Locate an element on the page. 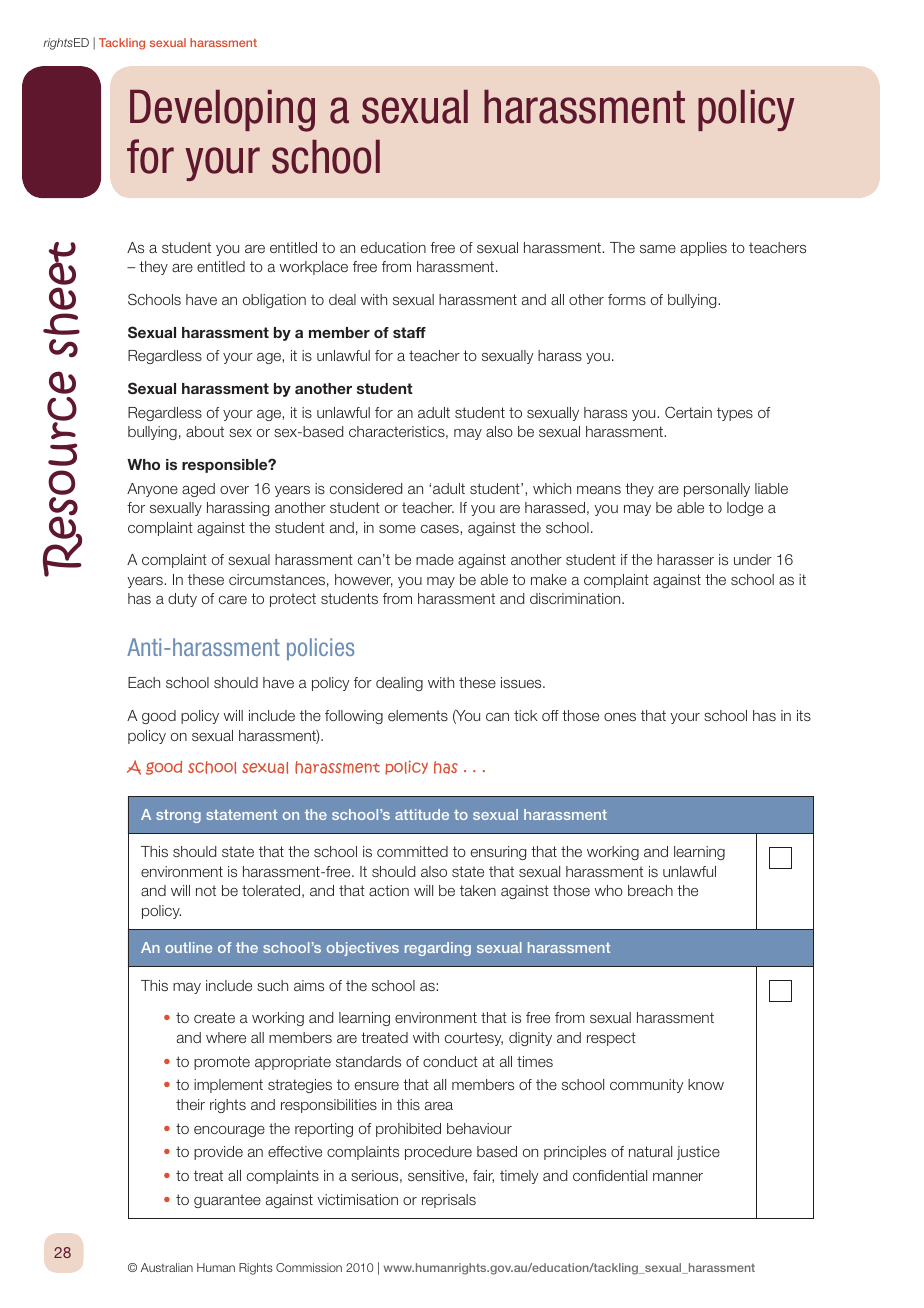 The width and height of the document is (924, 1308). about is located at coordinates (205, 431).
